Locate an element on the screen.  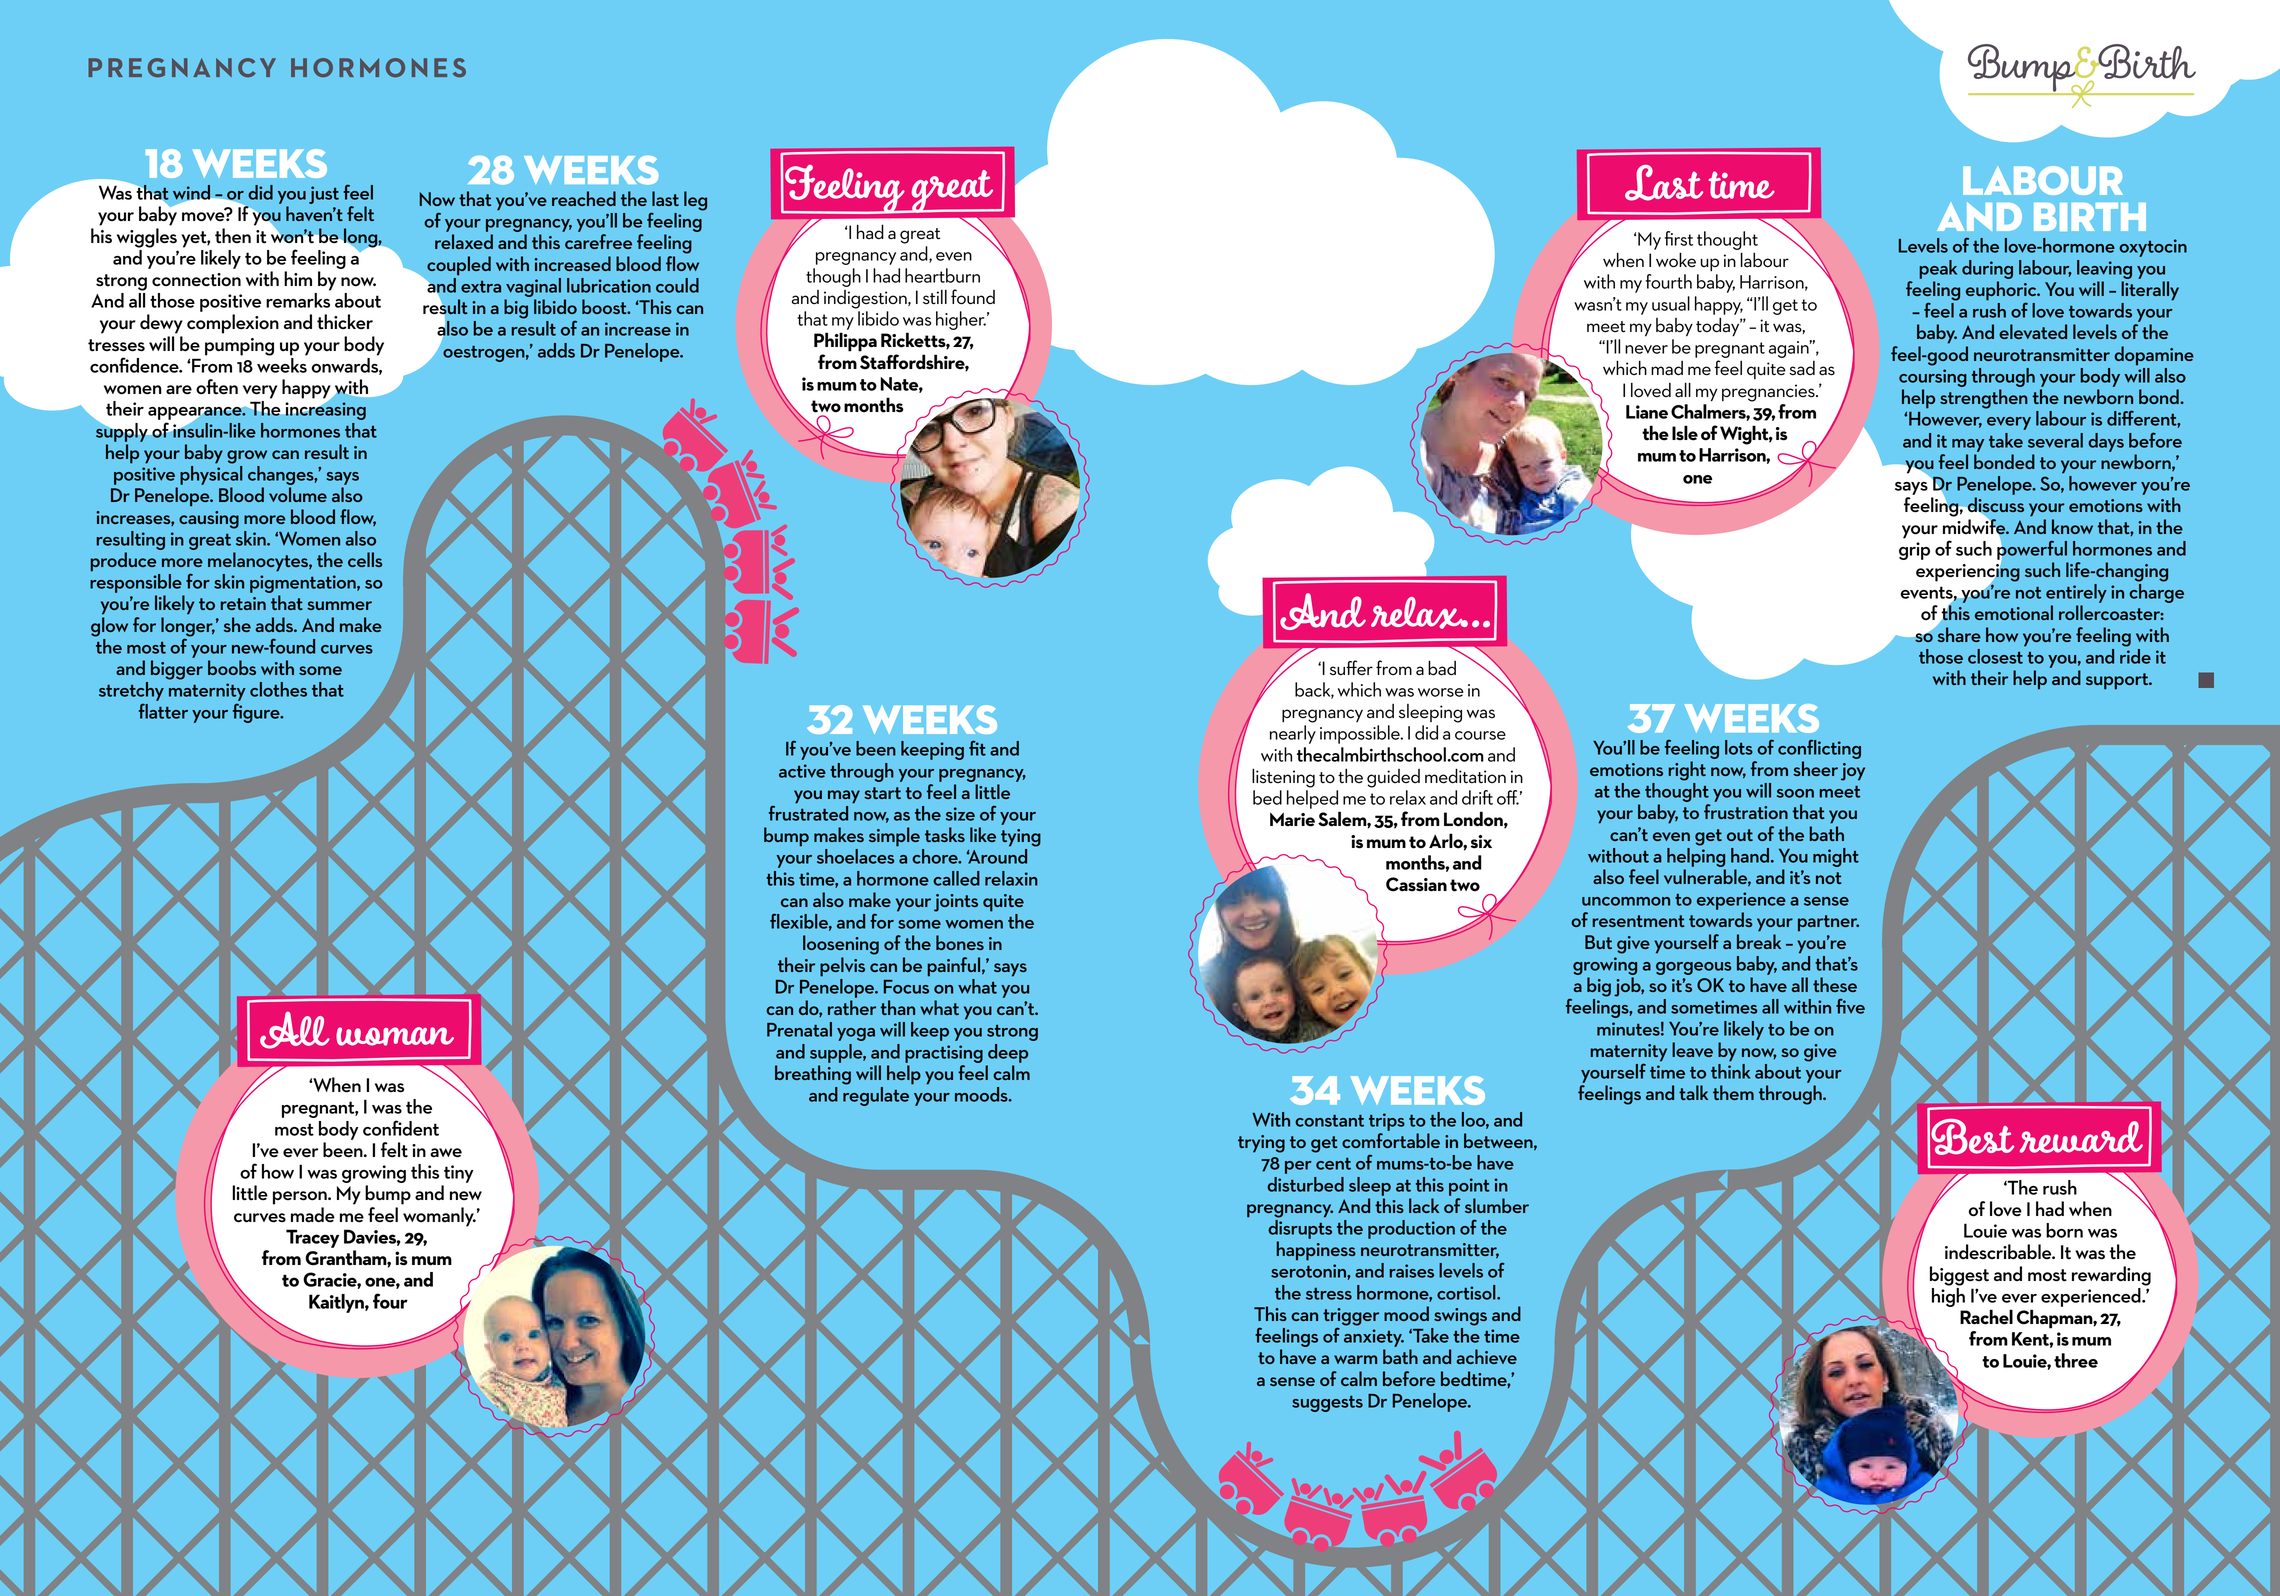
Tracey is located at coordinates (312, 1238).
